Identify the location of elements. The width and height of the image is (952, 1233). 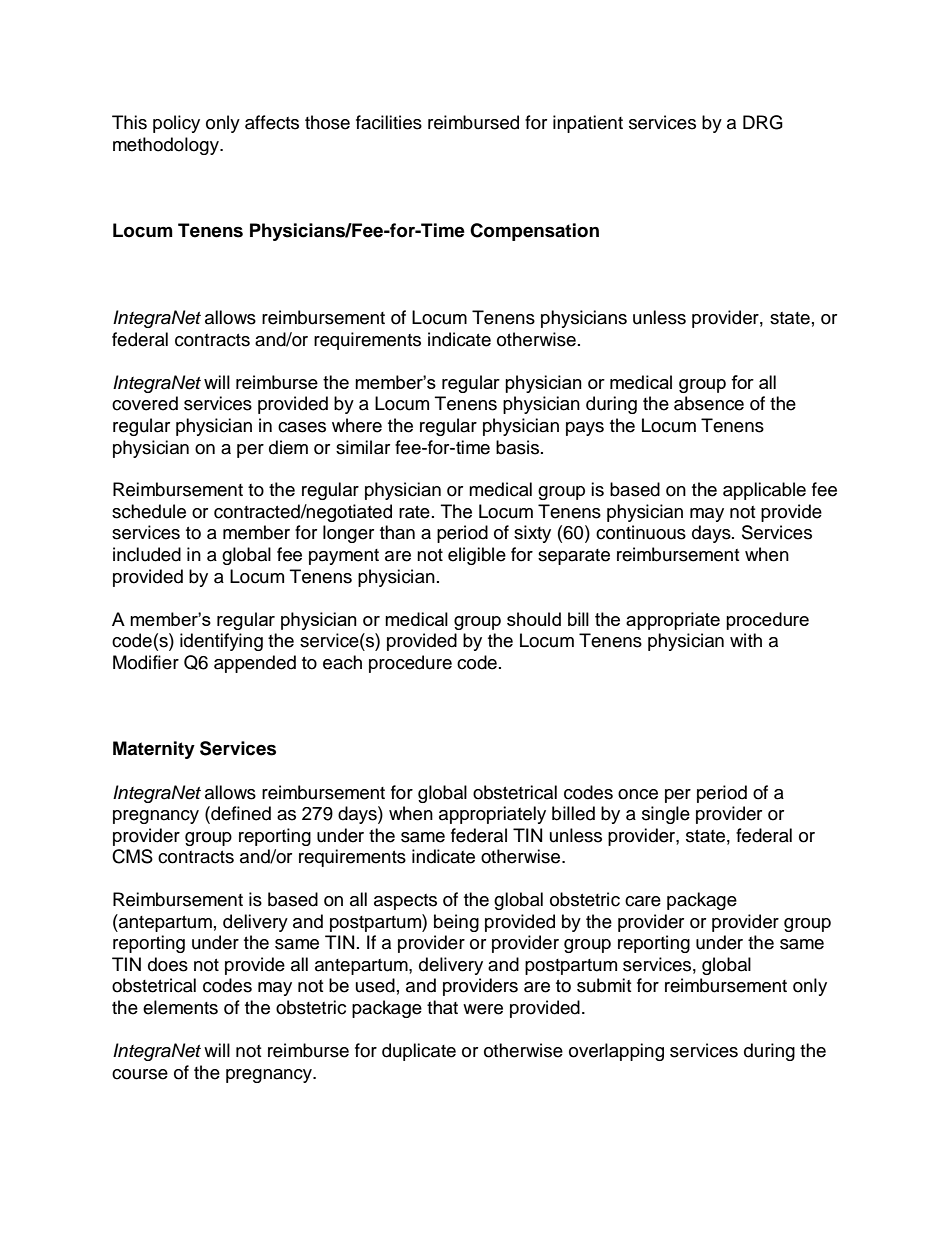
(180, 1007).
